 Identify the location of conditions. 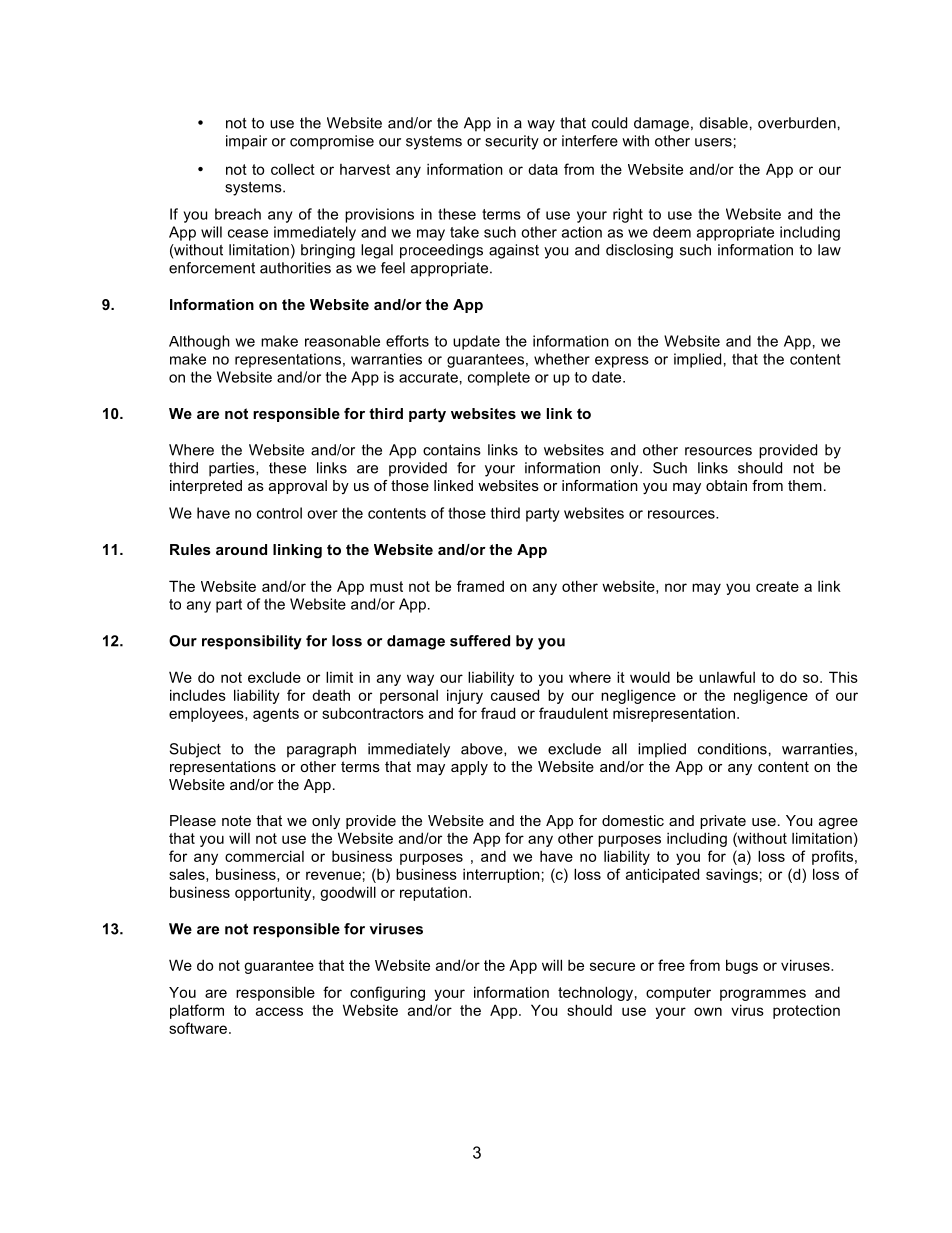
(732, 749).
